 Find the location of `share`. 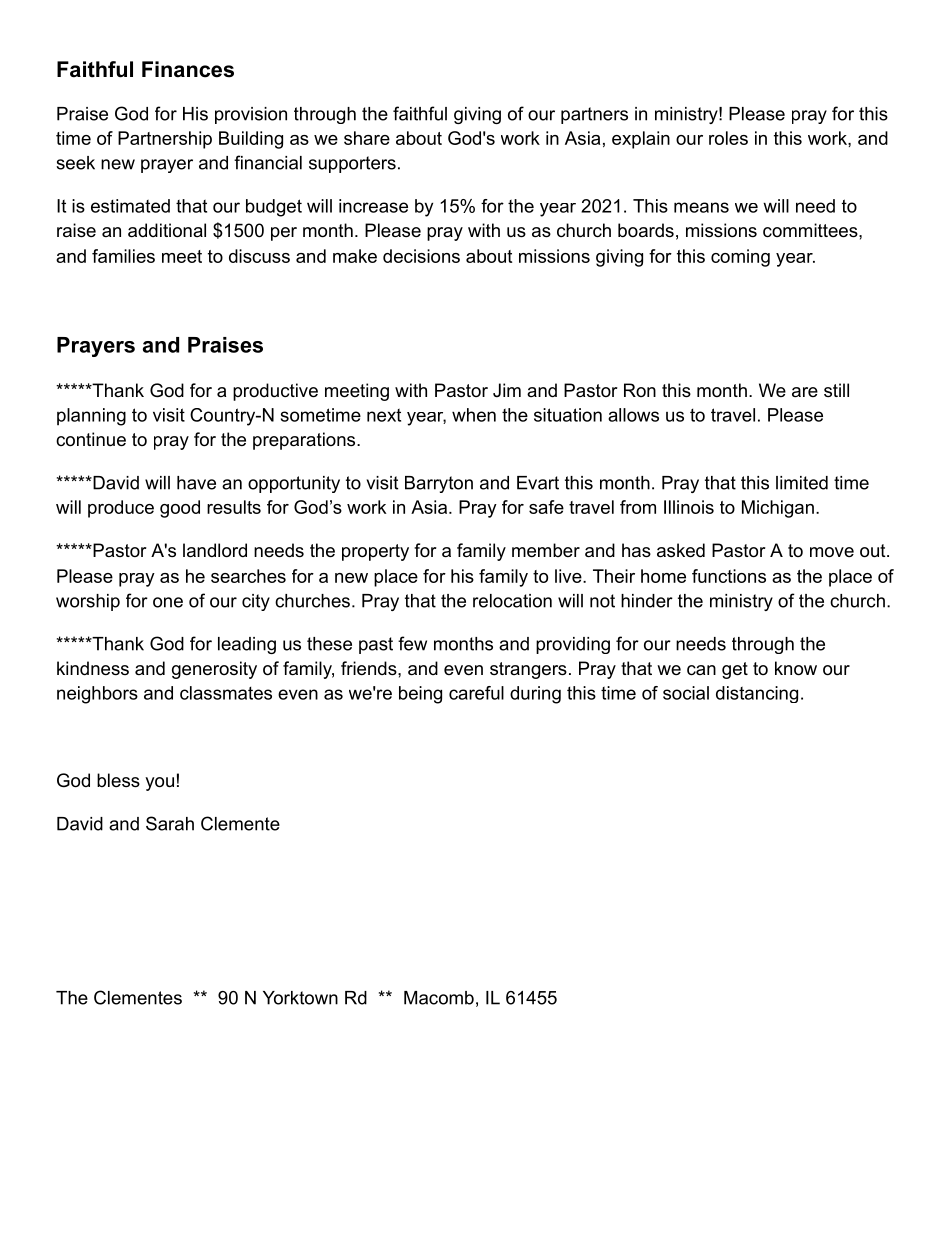

share is located at coordinates (367, 138).
